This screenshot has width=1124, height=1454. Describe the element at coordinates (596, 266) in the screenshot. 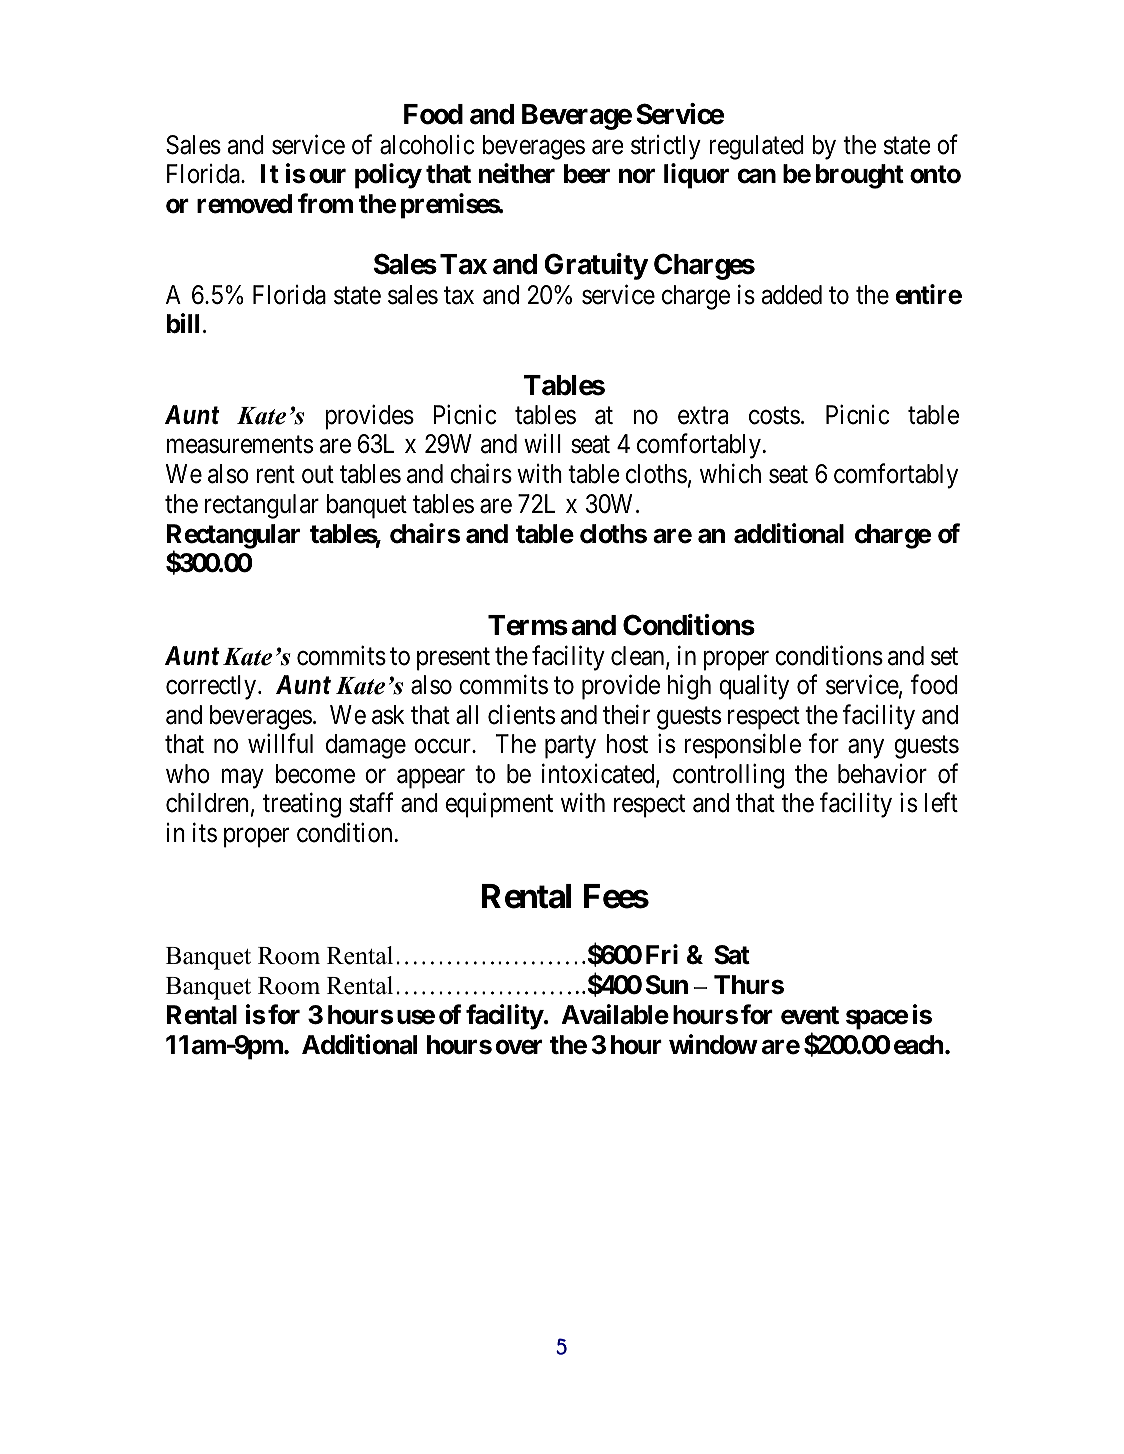

I see `Gratuity` at that location.
